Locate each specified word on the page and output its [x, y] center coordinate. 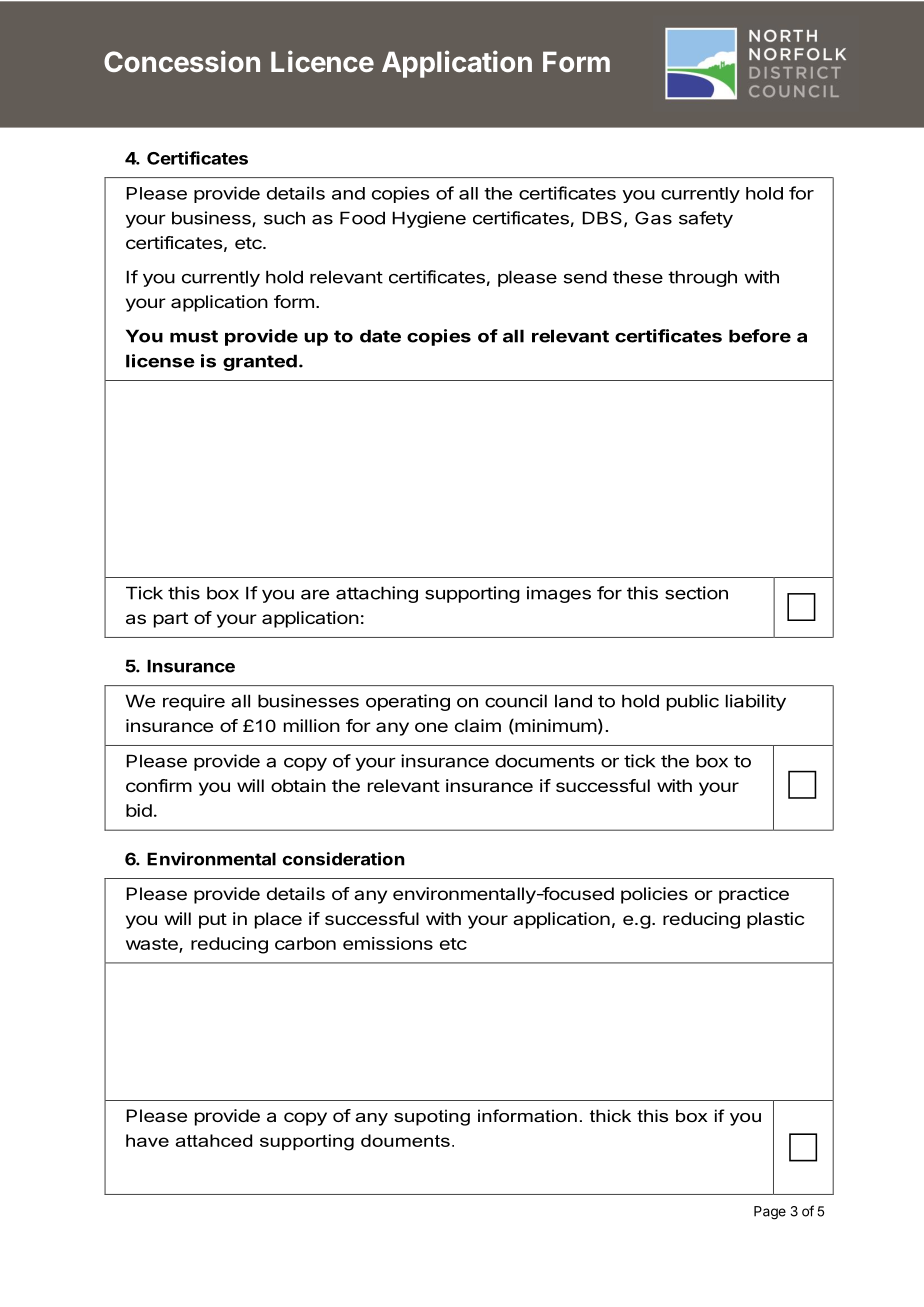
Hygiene [429, 219]
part [171, 620]
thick [610, 1115]
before [760, 336]
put [213, 921]
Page [770, 1213]
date [380, 336]
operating [408, 702]
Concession [182, 61]
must [194, 336]
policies [654, 895]
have [147, 1140]
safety [706, 219]
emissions [388, 943]
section [696, 593]
